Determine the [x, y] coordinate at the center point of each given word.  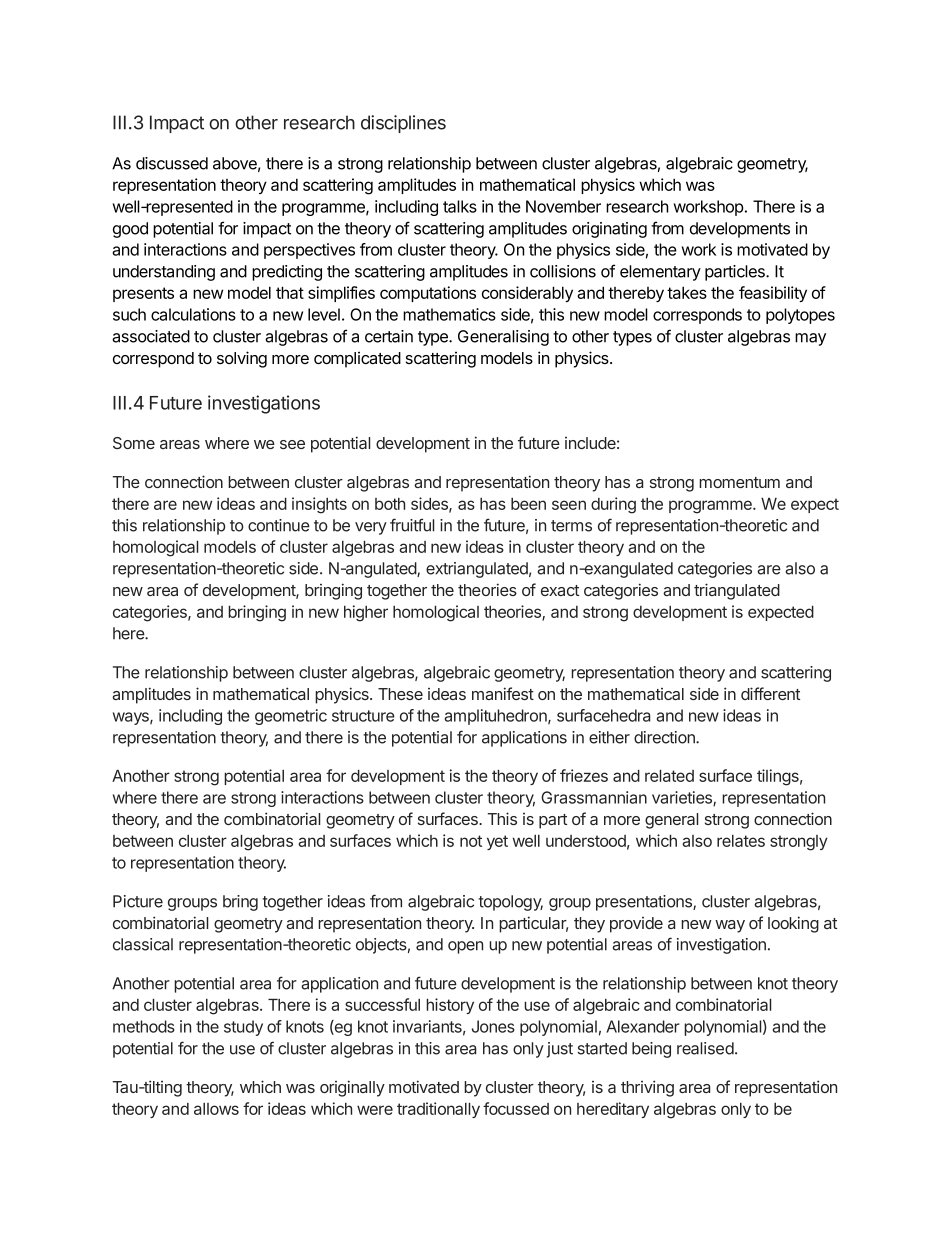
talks [460, 206]
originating [609, 230]
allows [216, 1109]
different [770, 693]
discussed [172, 163]
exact [560, 590]
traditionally [438, 1110]
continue [279, 525]
